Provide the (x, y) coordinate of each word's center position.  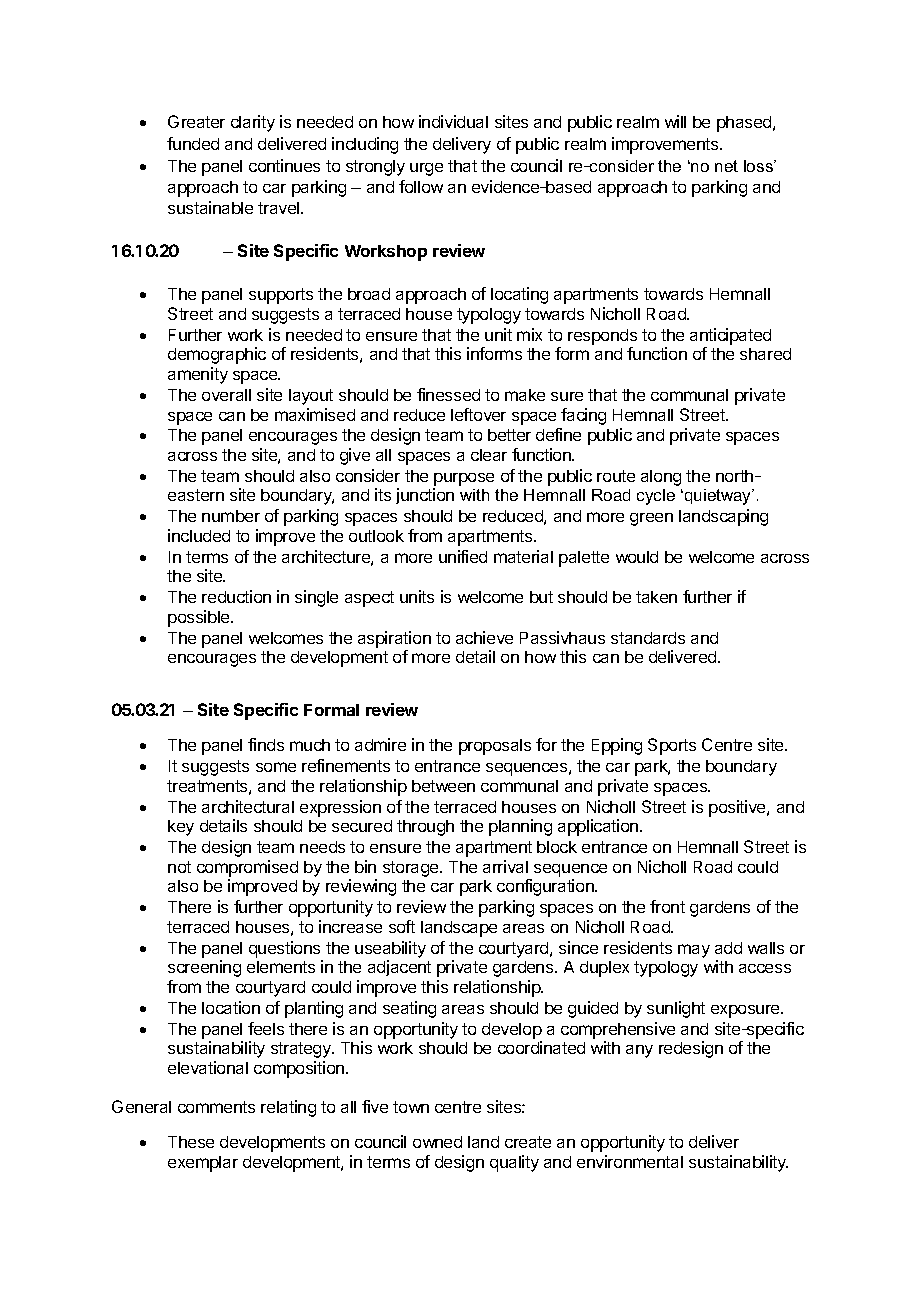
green (651, 519)
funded (193, 143)
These (191, 1142)
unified (463, 556)
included (199, 535)
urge (426, 169)
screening (204, 968)
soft (402, 926)
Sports (672, 746)
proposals (495, 747)
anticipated (730, 336)
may (694, 951)
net (726, 166)
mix (529, 334)
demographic (217, 355)
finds (266, 744)
